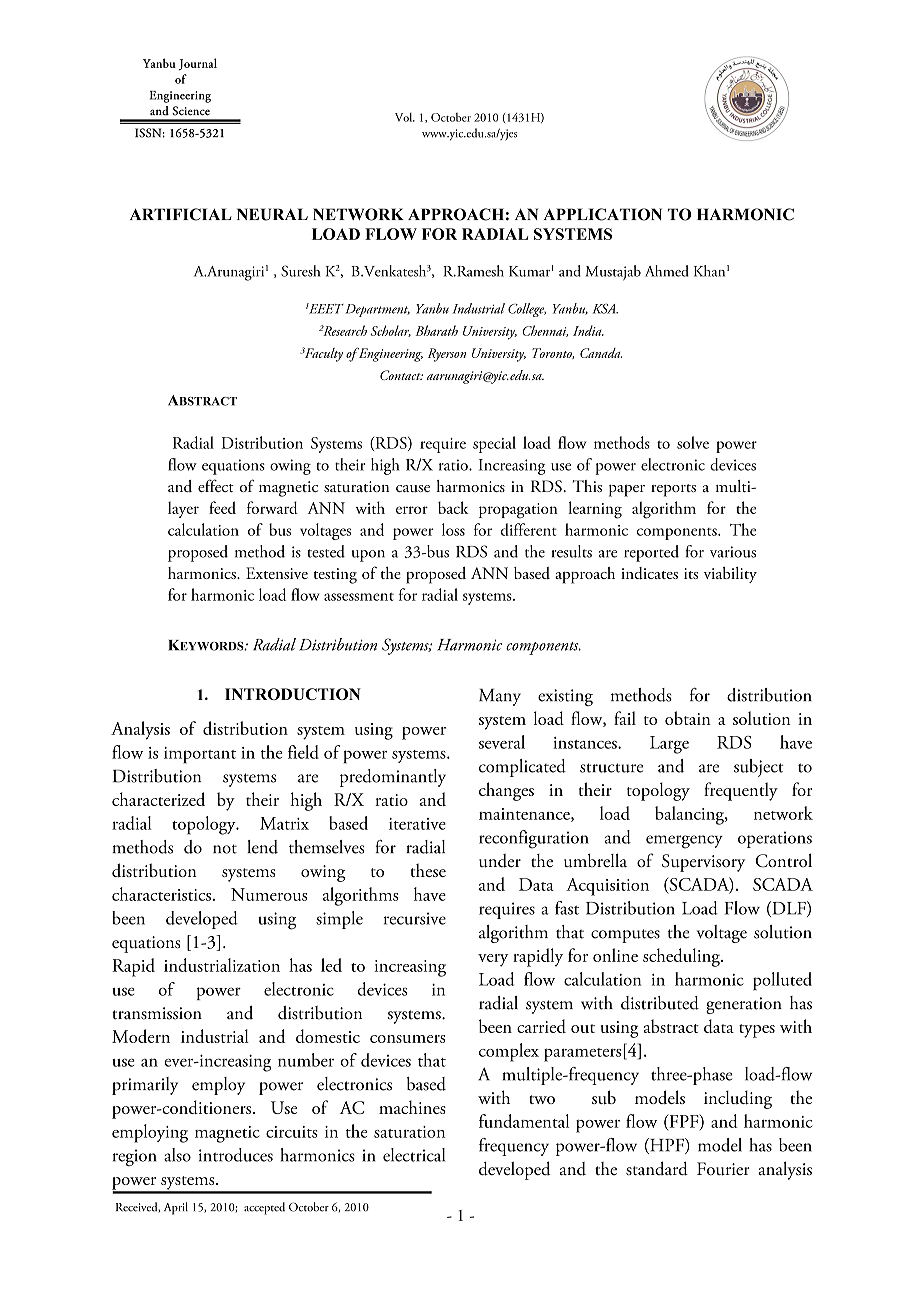 This image has width=924, height=1308. I want to click on effect, so click(216, 485).
